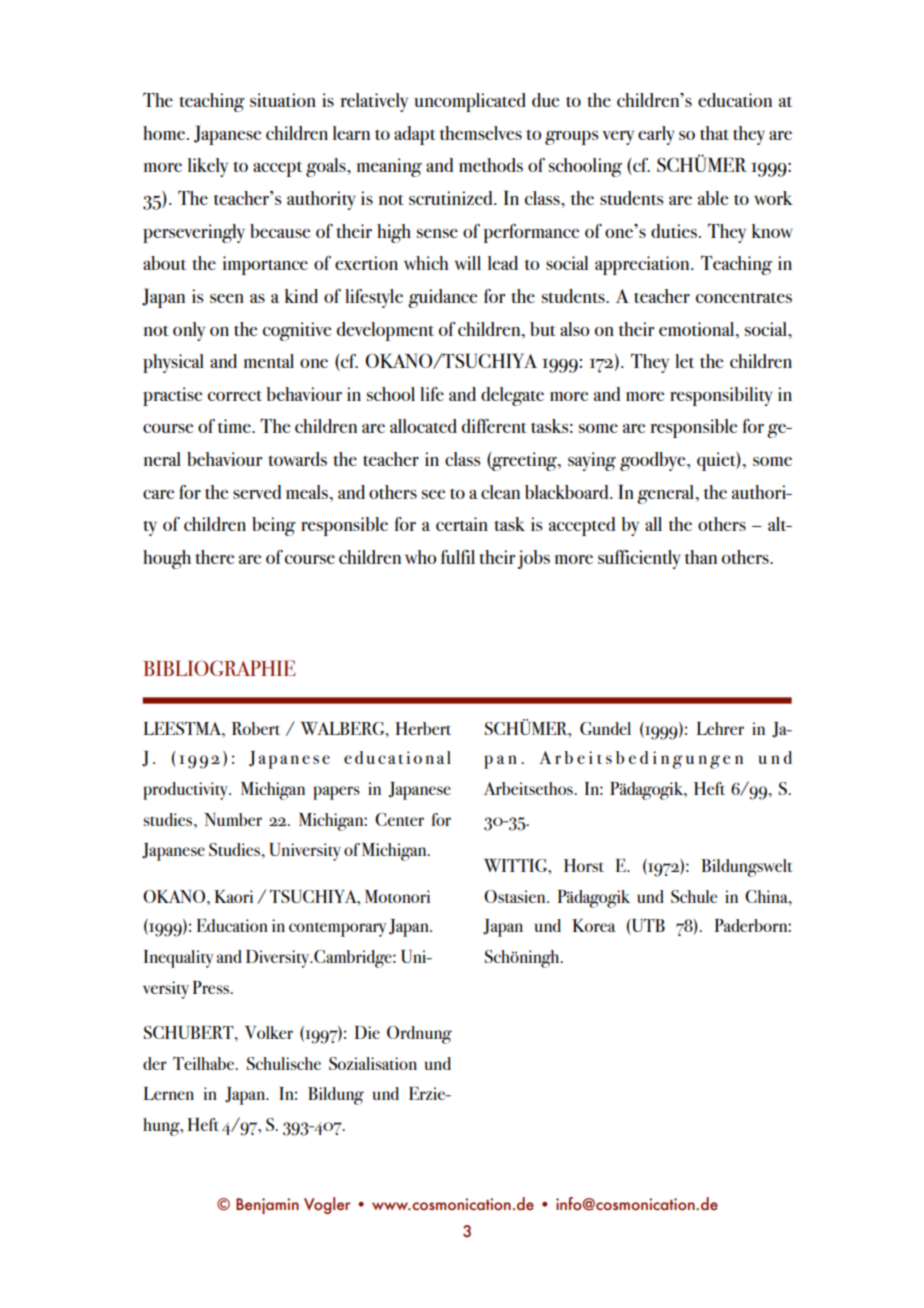 The height and width of the screenshot is (1308, 924). What do you see at coordinates (720, 728) in the screenshot?
I see `Lehrer` at bounding box center [720, 728].
